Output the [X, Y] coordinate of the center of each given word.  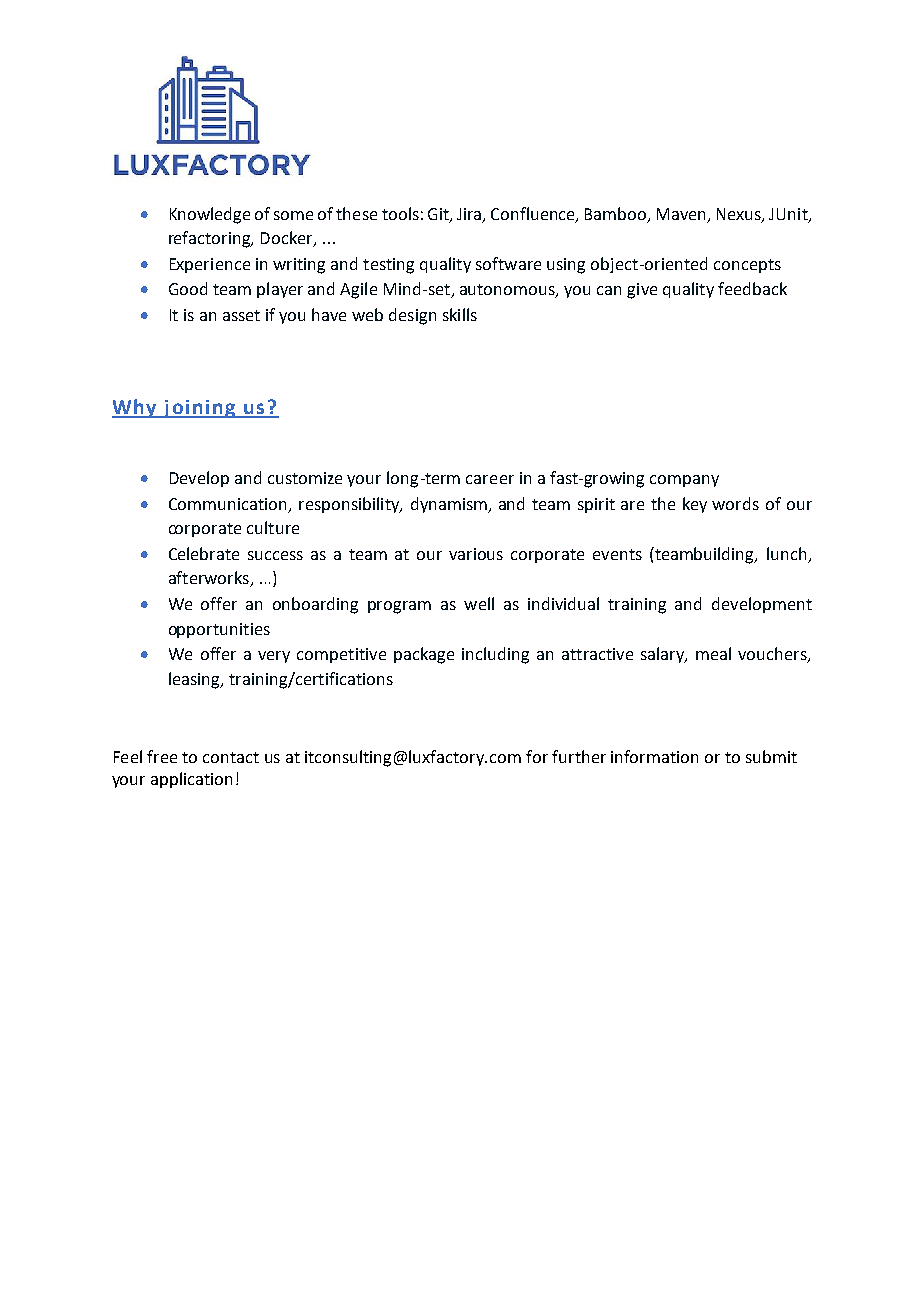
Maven [683, 215]
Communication [227, 504]
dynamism [450, 505]
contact [231, 757]
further [579, 756]
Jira [470, 215]
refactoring [211, 239]
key [695, 505]
